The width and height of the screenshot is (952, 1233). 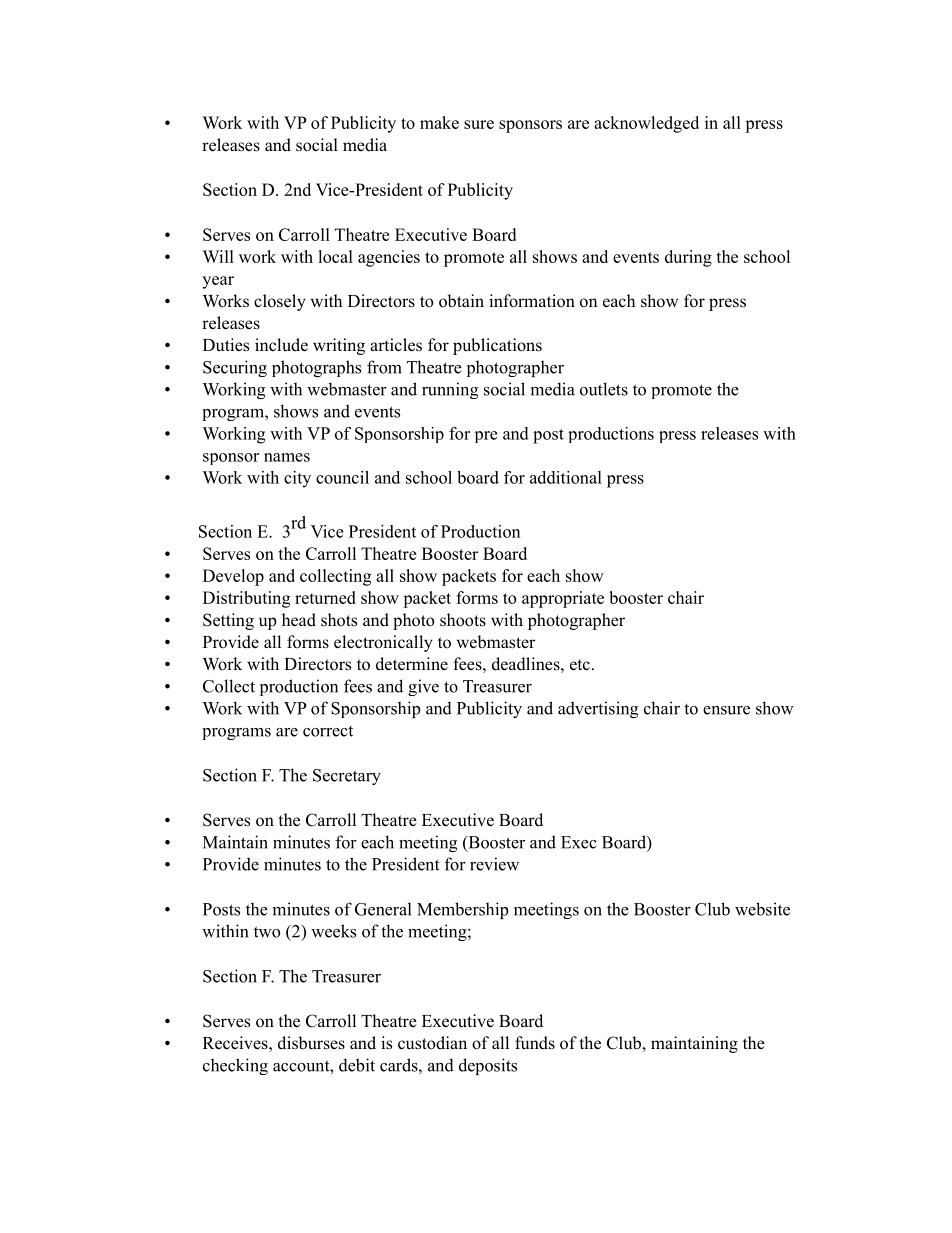 I want to click on additional, so click(x=566, y=477).
